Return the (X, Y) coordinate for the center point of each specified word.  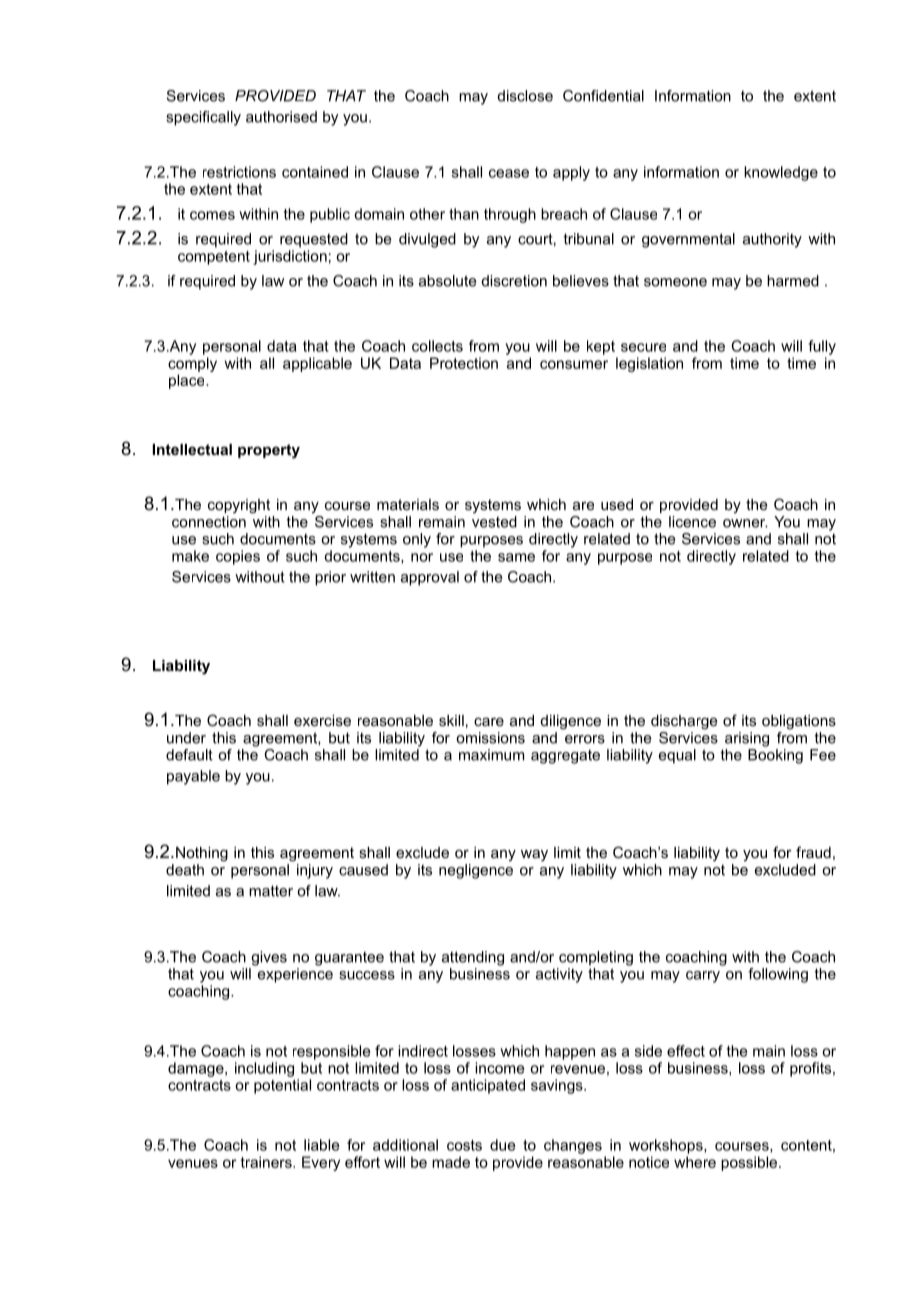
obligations (799, 722)
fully (822, 347)
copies (238, 557)
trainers (267, 1162)
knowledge (781, 173)
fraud (813, 852)
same (516, 557)
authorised (281, 117)
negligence (476, 871)
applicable (317, 364)
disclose (525, 96)
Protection (464, 363)
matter (271, 891)
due (502, 1145)
